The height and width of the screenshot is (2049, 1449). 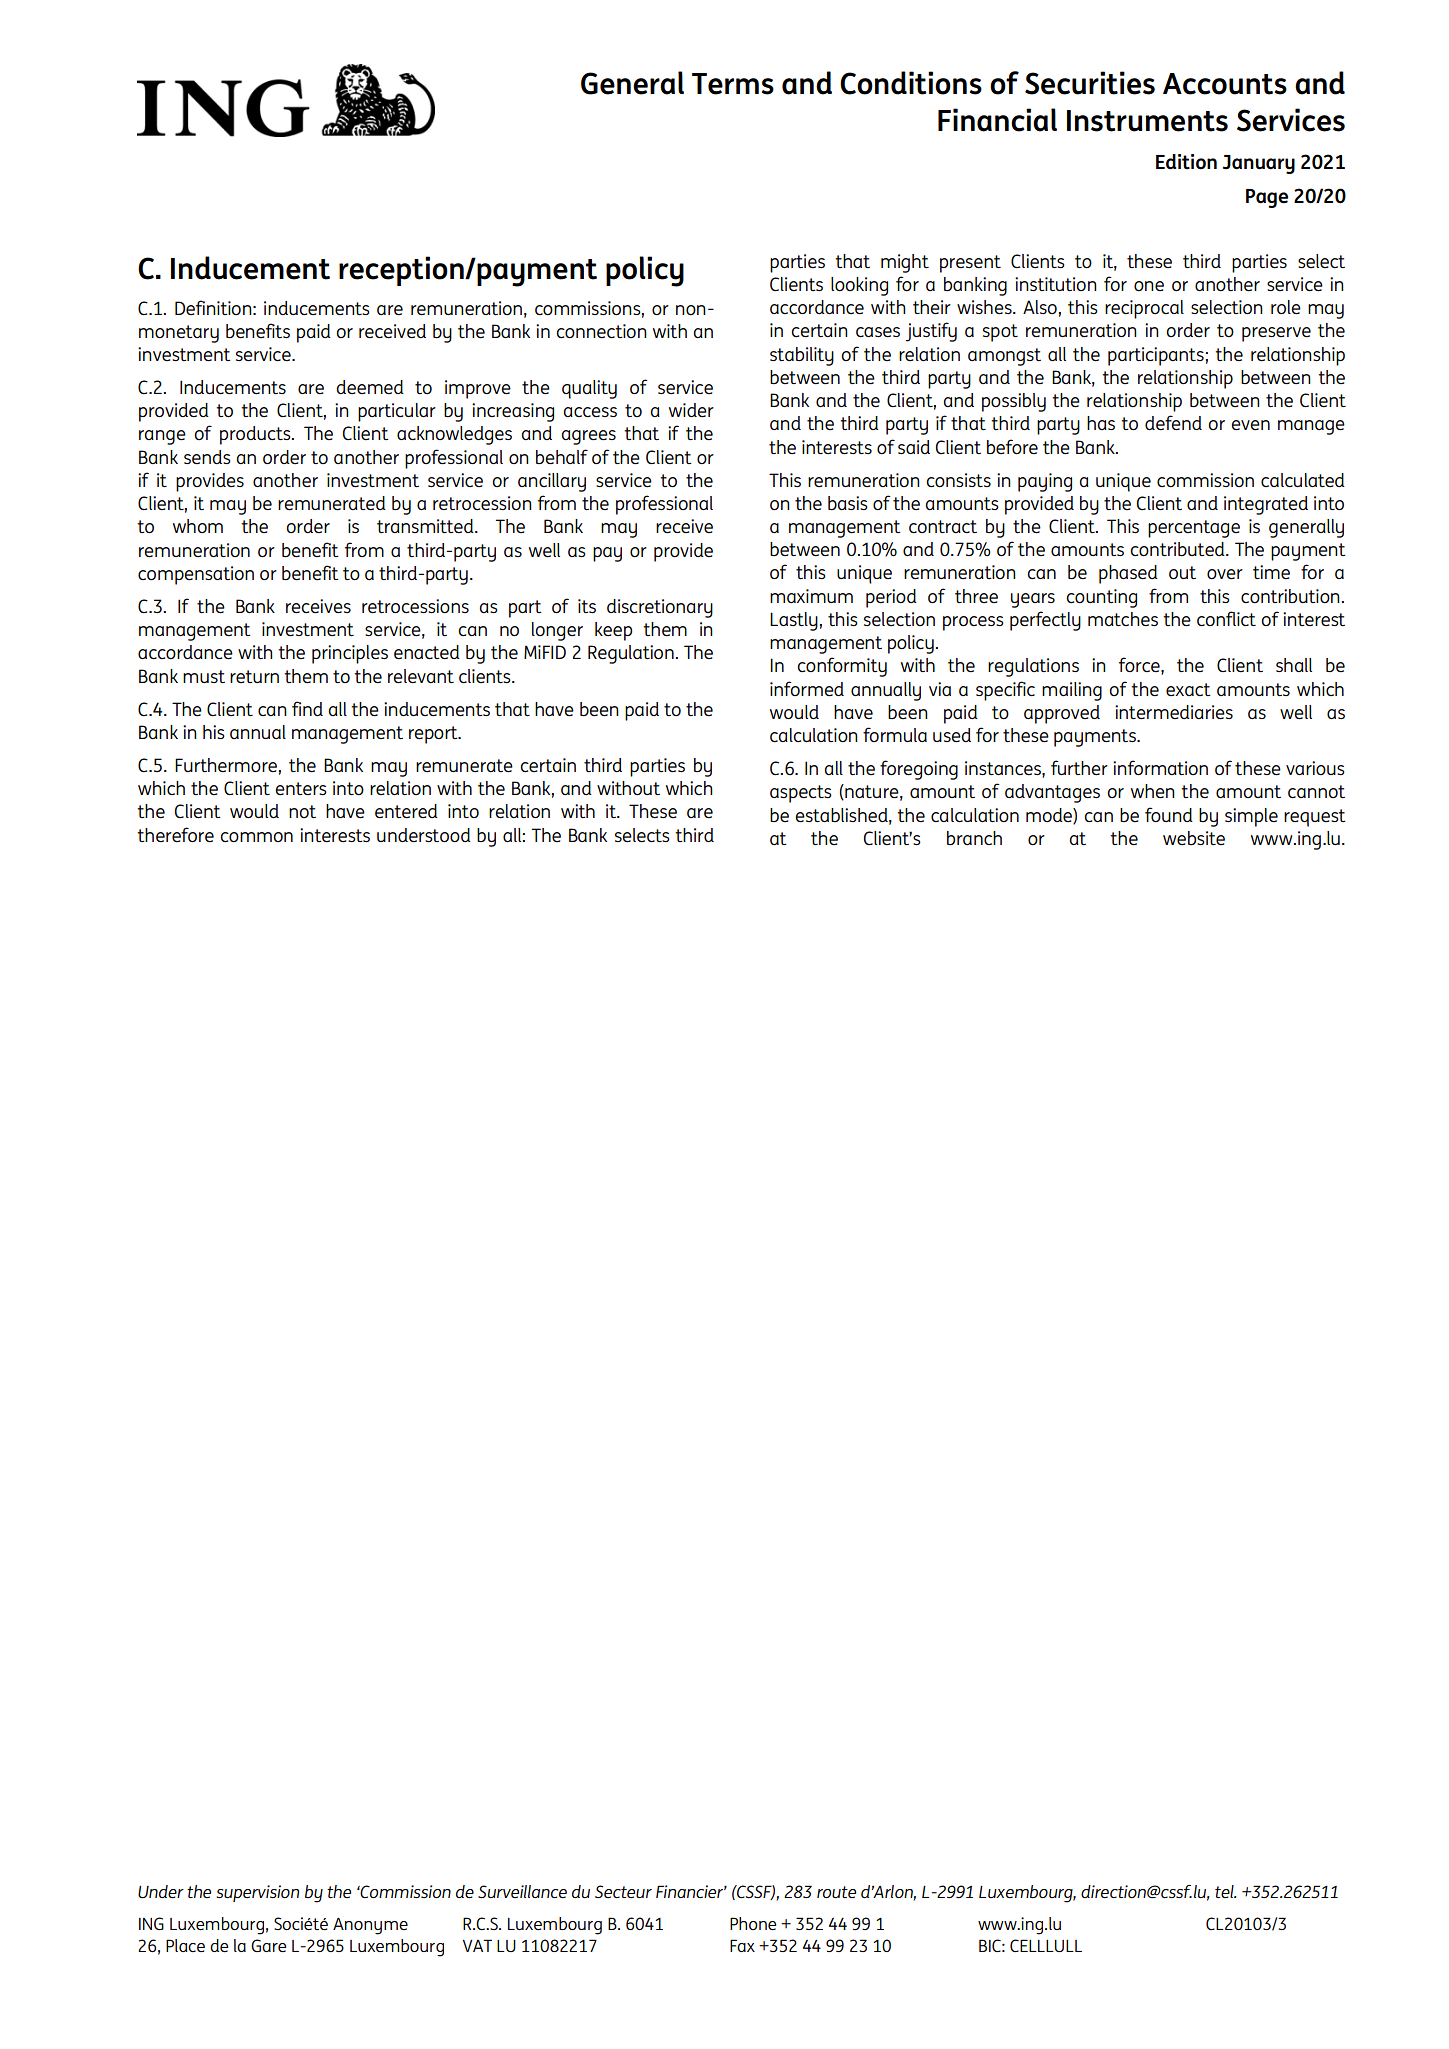 What do you see at coordinates (307, 708) in the screenshot?
I see `find` at bounding box center [307, 708].
